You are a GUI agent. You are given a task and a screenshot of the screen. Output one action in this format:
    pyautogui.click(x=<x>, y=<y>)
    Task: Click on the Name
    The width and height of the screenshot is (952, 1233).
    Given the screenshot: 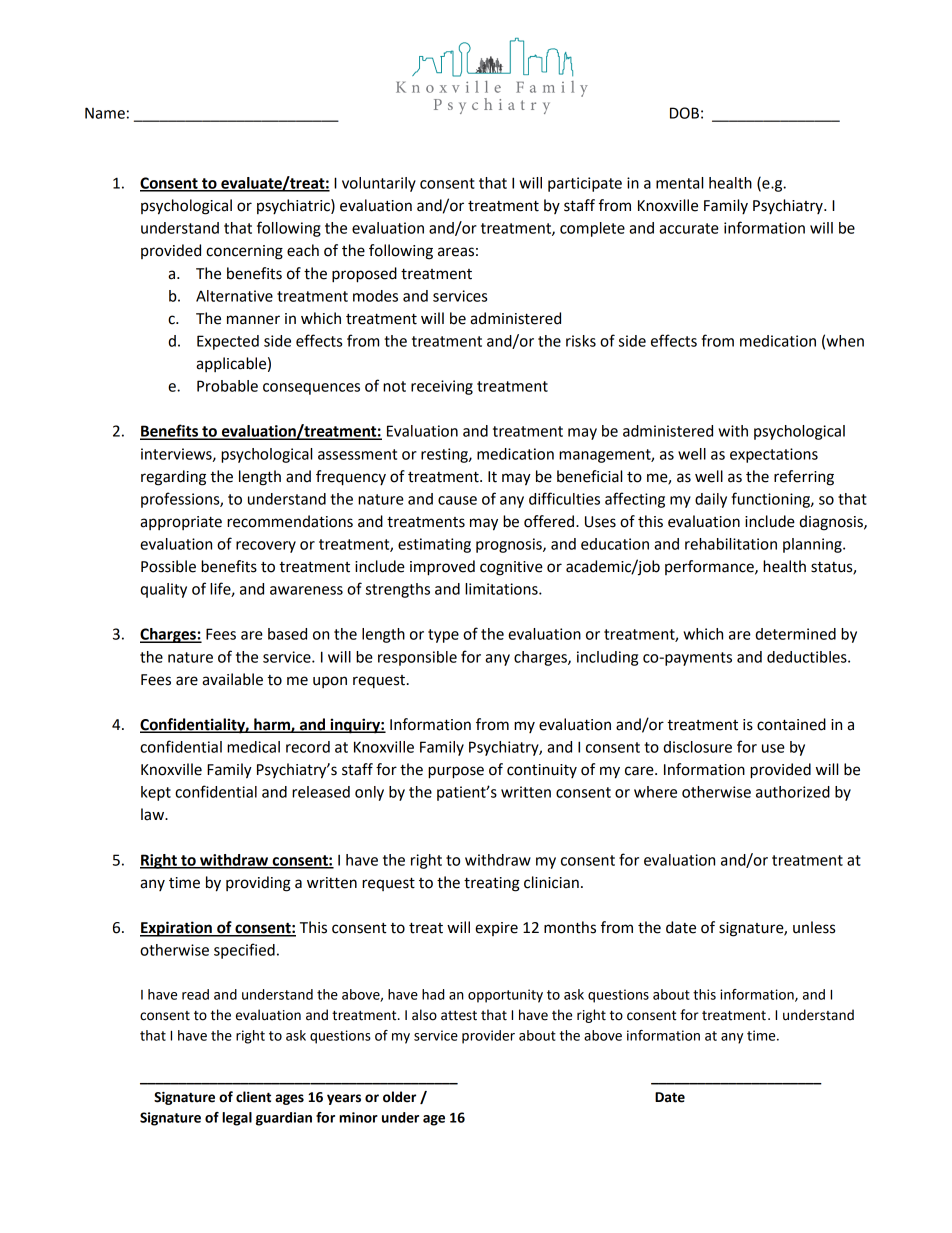 What is the action you would take?
    pyautogui.click(x=105, y=113)
